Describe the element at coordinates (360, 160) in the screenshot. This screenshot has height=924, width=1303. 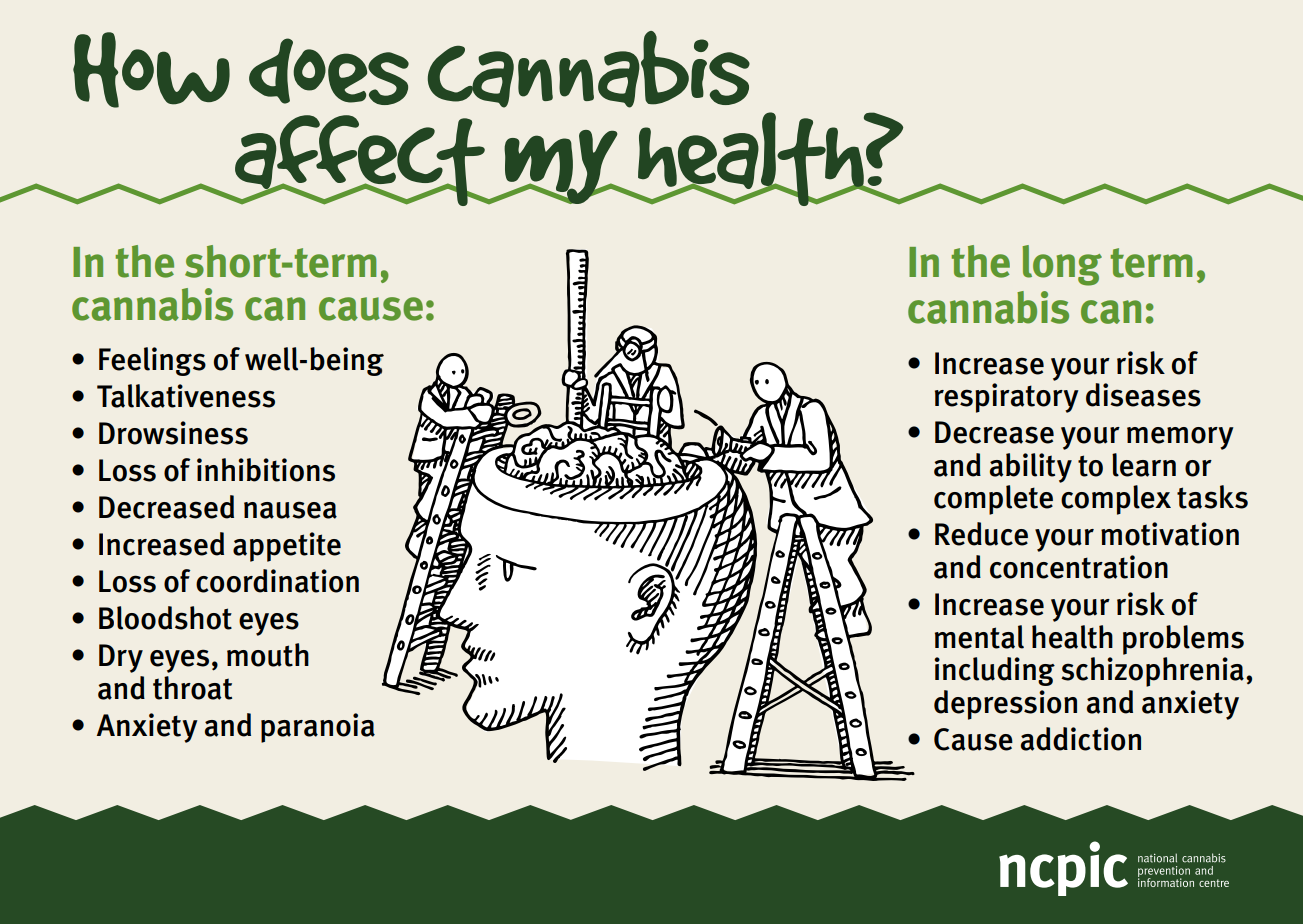
I see `affect` at that location.
